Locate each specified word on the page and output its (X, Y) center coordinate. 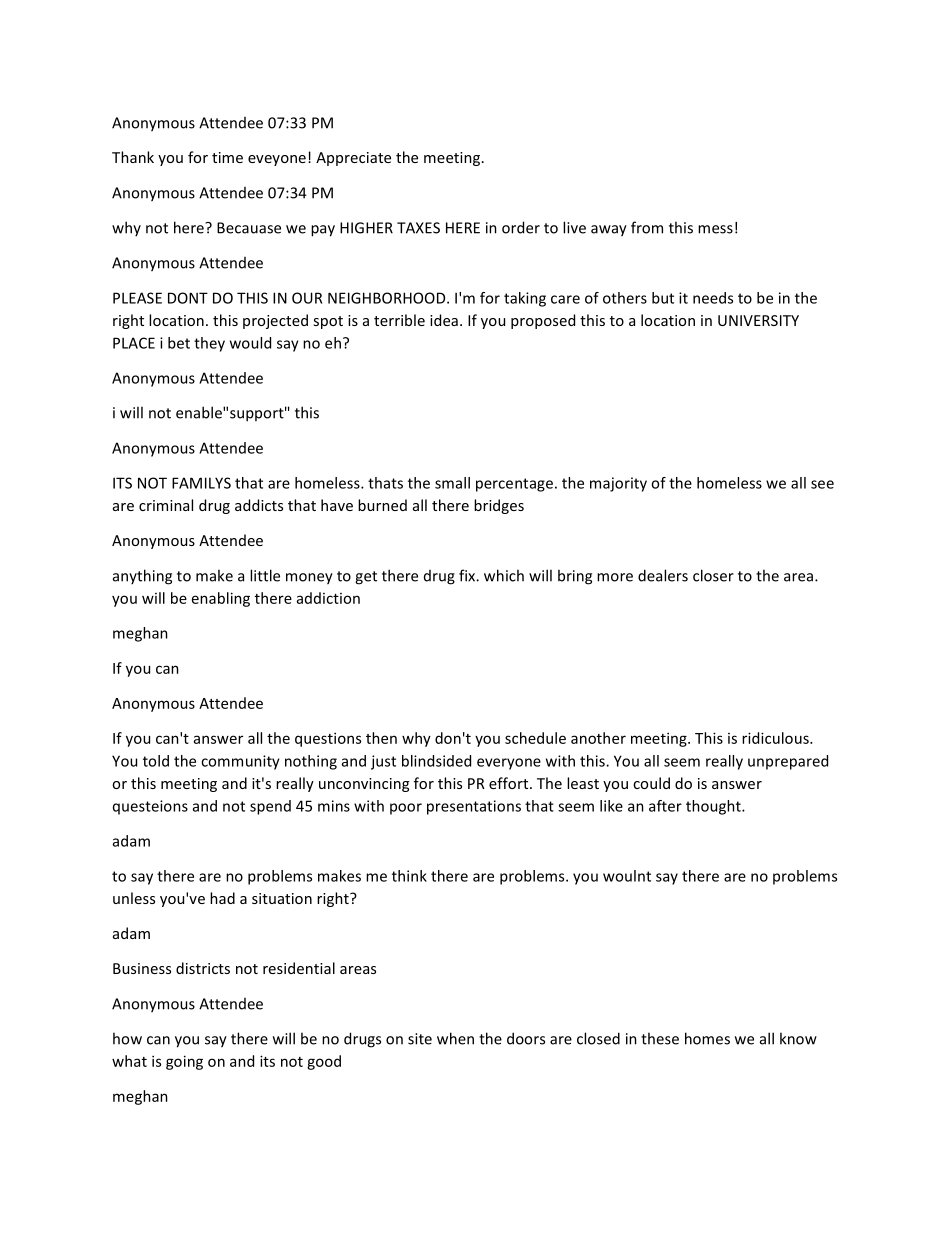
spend (270, 807)
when (455, 1038)
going (184, 1062)
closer (713, 575)
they (209, 344)
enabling (221, 599)
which (504, 575)
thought (714, 807)
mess (715, 229)
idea (444, 320)
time (227, 157)
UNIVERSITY (758, 320)
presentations (474, 807)
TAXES (418, 228)
